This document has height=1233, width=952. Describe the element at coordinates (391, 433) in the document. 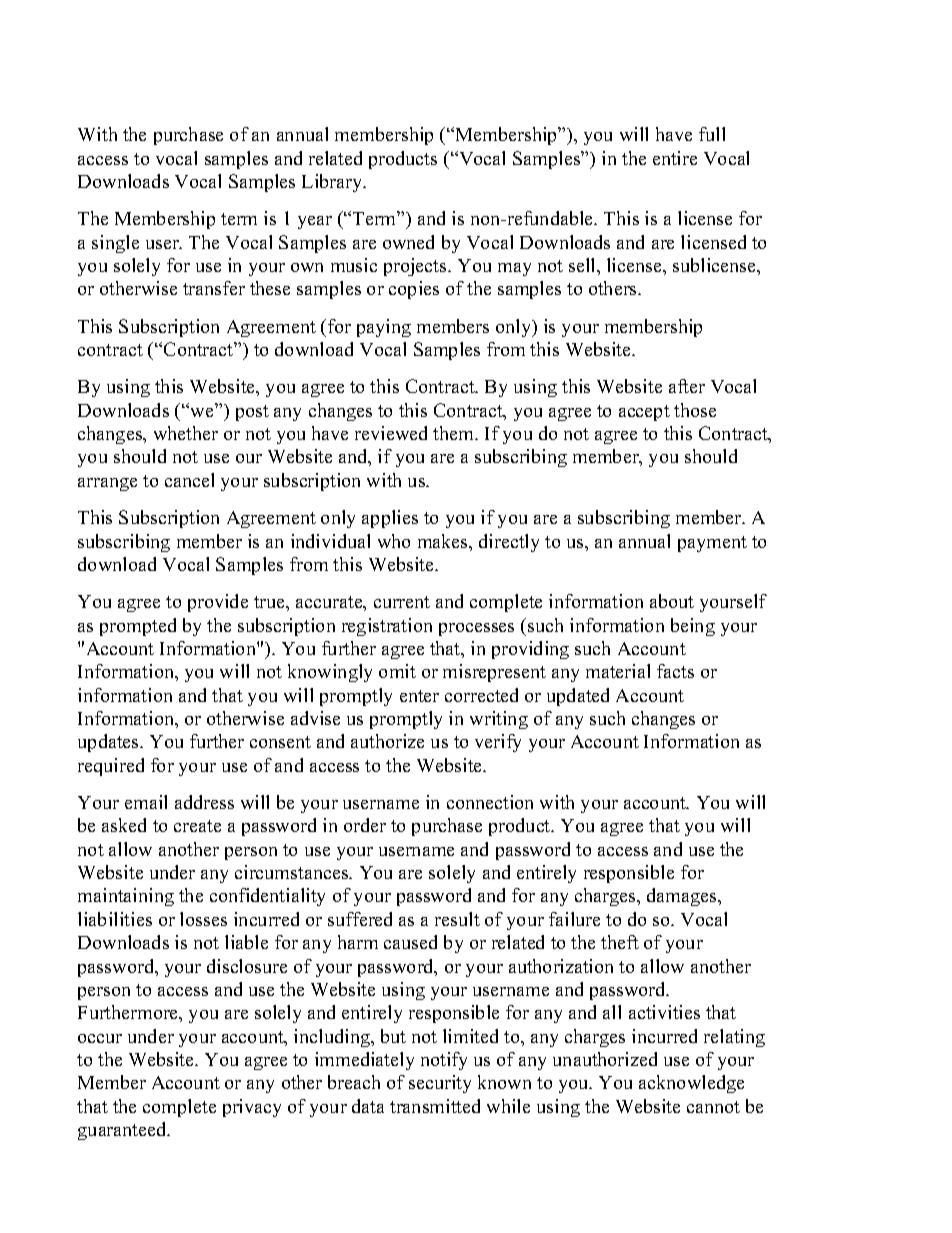

I see `reviewed` at that location.
